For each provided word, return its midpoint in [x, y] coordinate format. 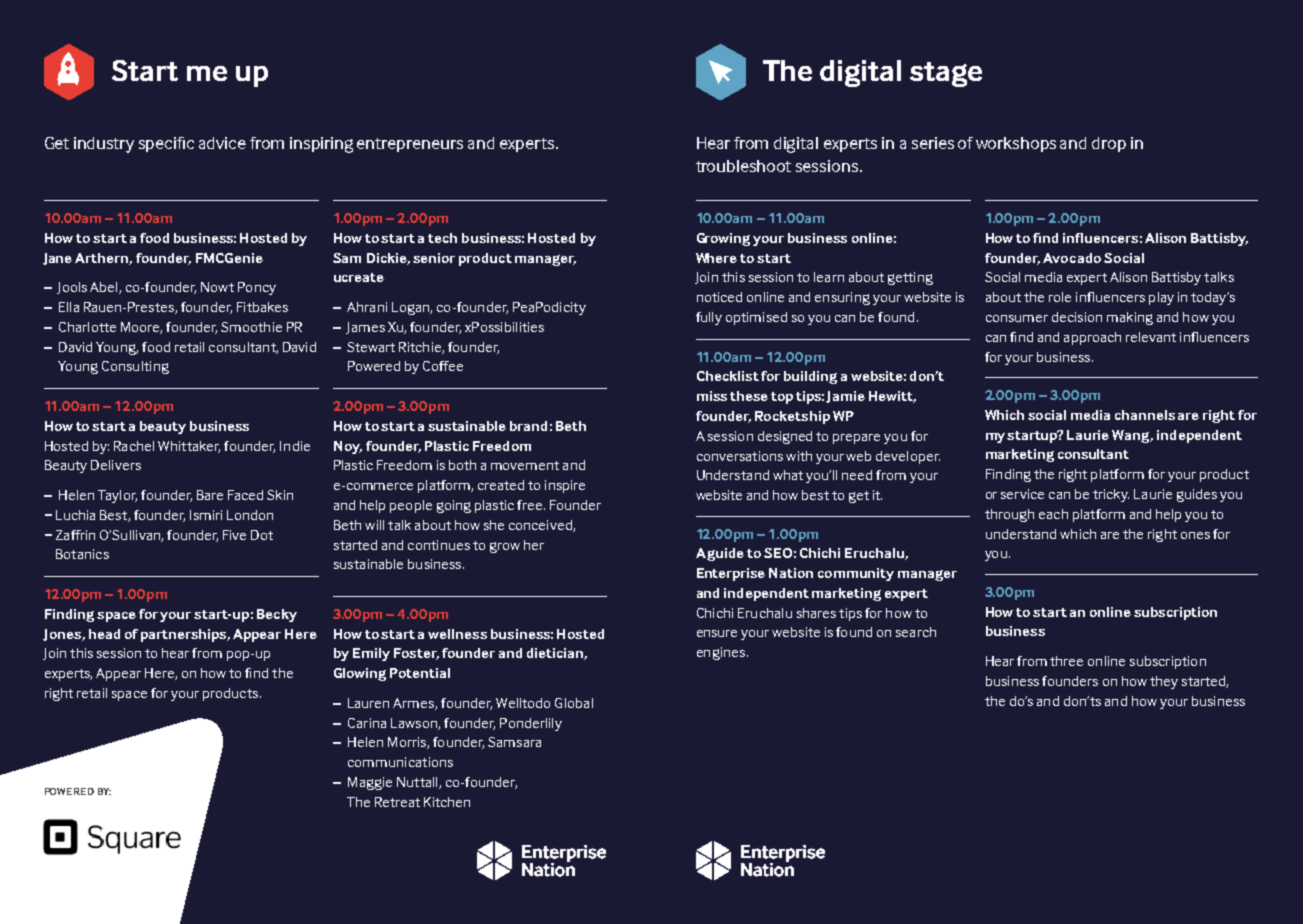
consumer [1017, 318]
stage [946, 74]
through [1009, 515]
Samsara [514, 742]
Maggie [370, 783]
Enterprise [731, 574]
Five [234, 535]
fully [709, 318]
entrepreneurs [410, 145]
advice [222, 143]
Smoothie [251, 327]
